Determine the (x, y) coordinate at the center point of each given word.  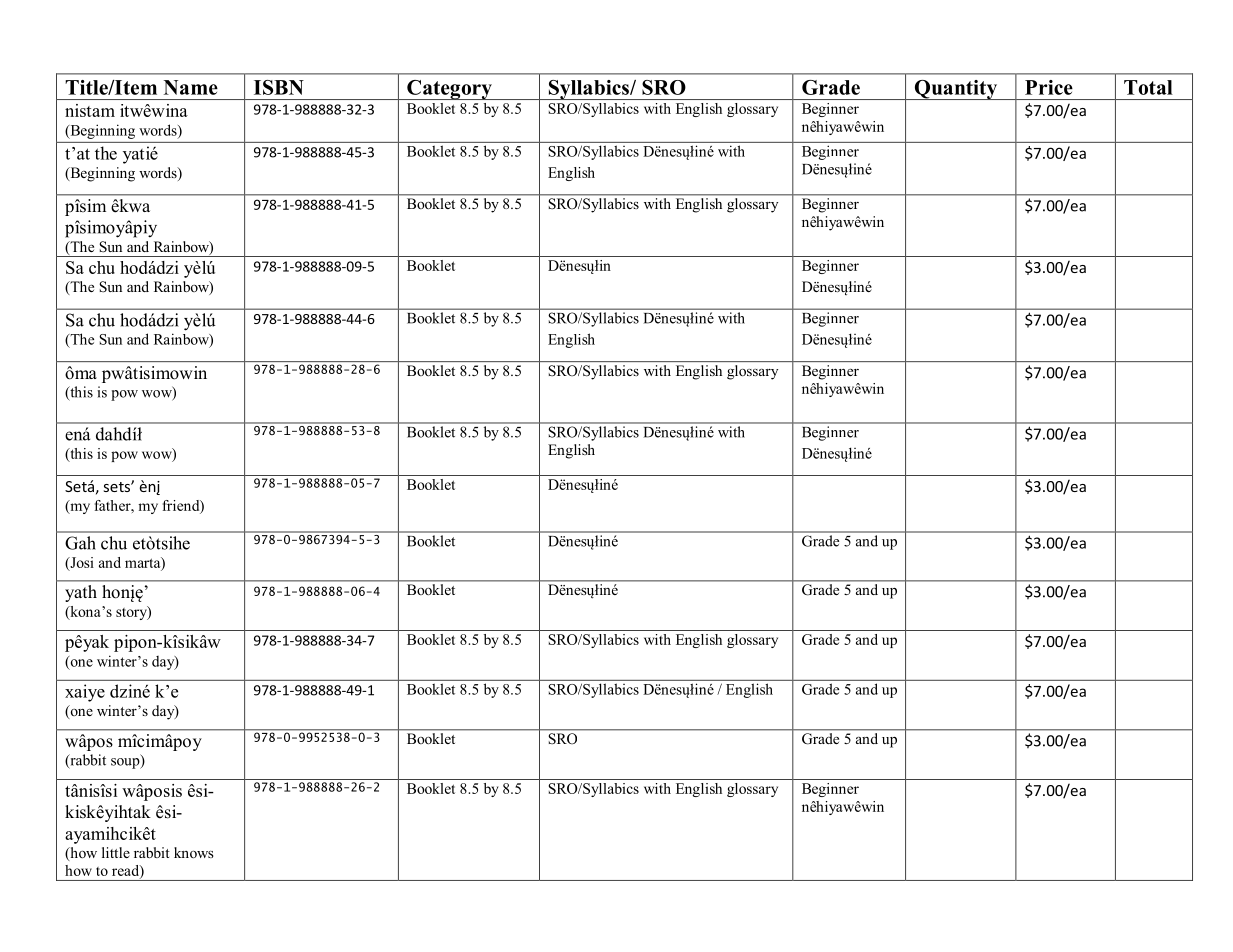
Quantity (955, 90)
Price (1049, 87)
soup (126, 762)
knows (194, 852)
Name (191, 87)
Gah (80, 543)
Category (449, 90)
